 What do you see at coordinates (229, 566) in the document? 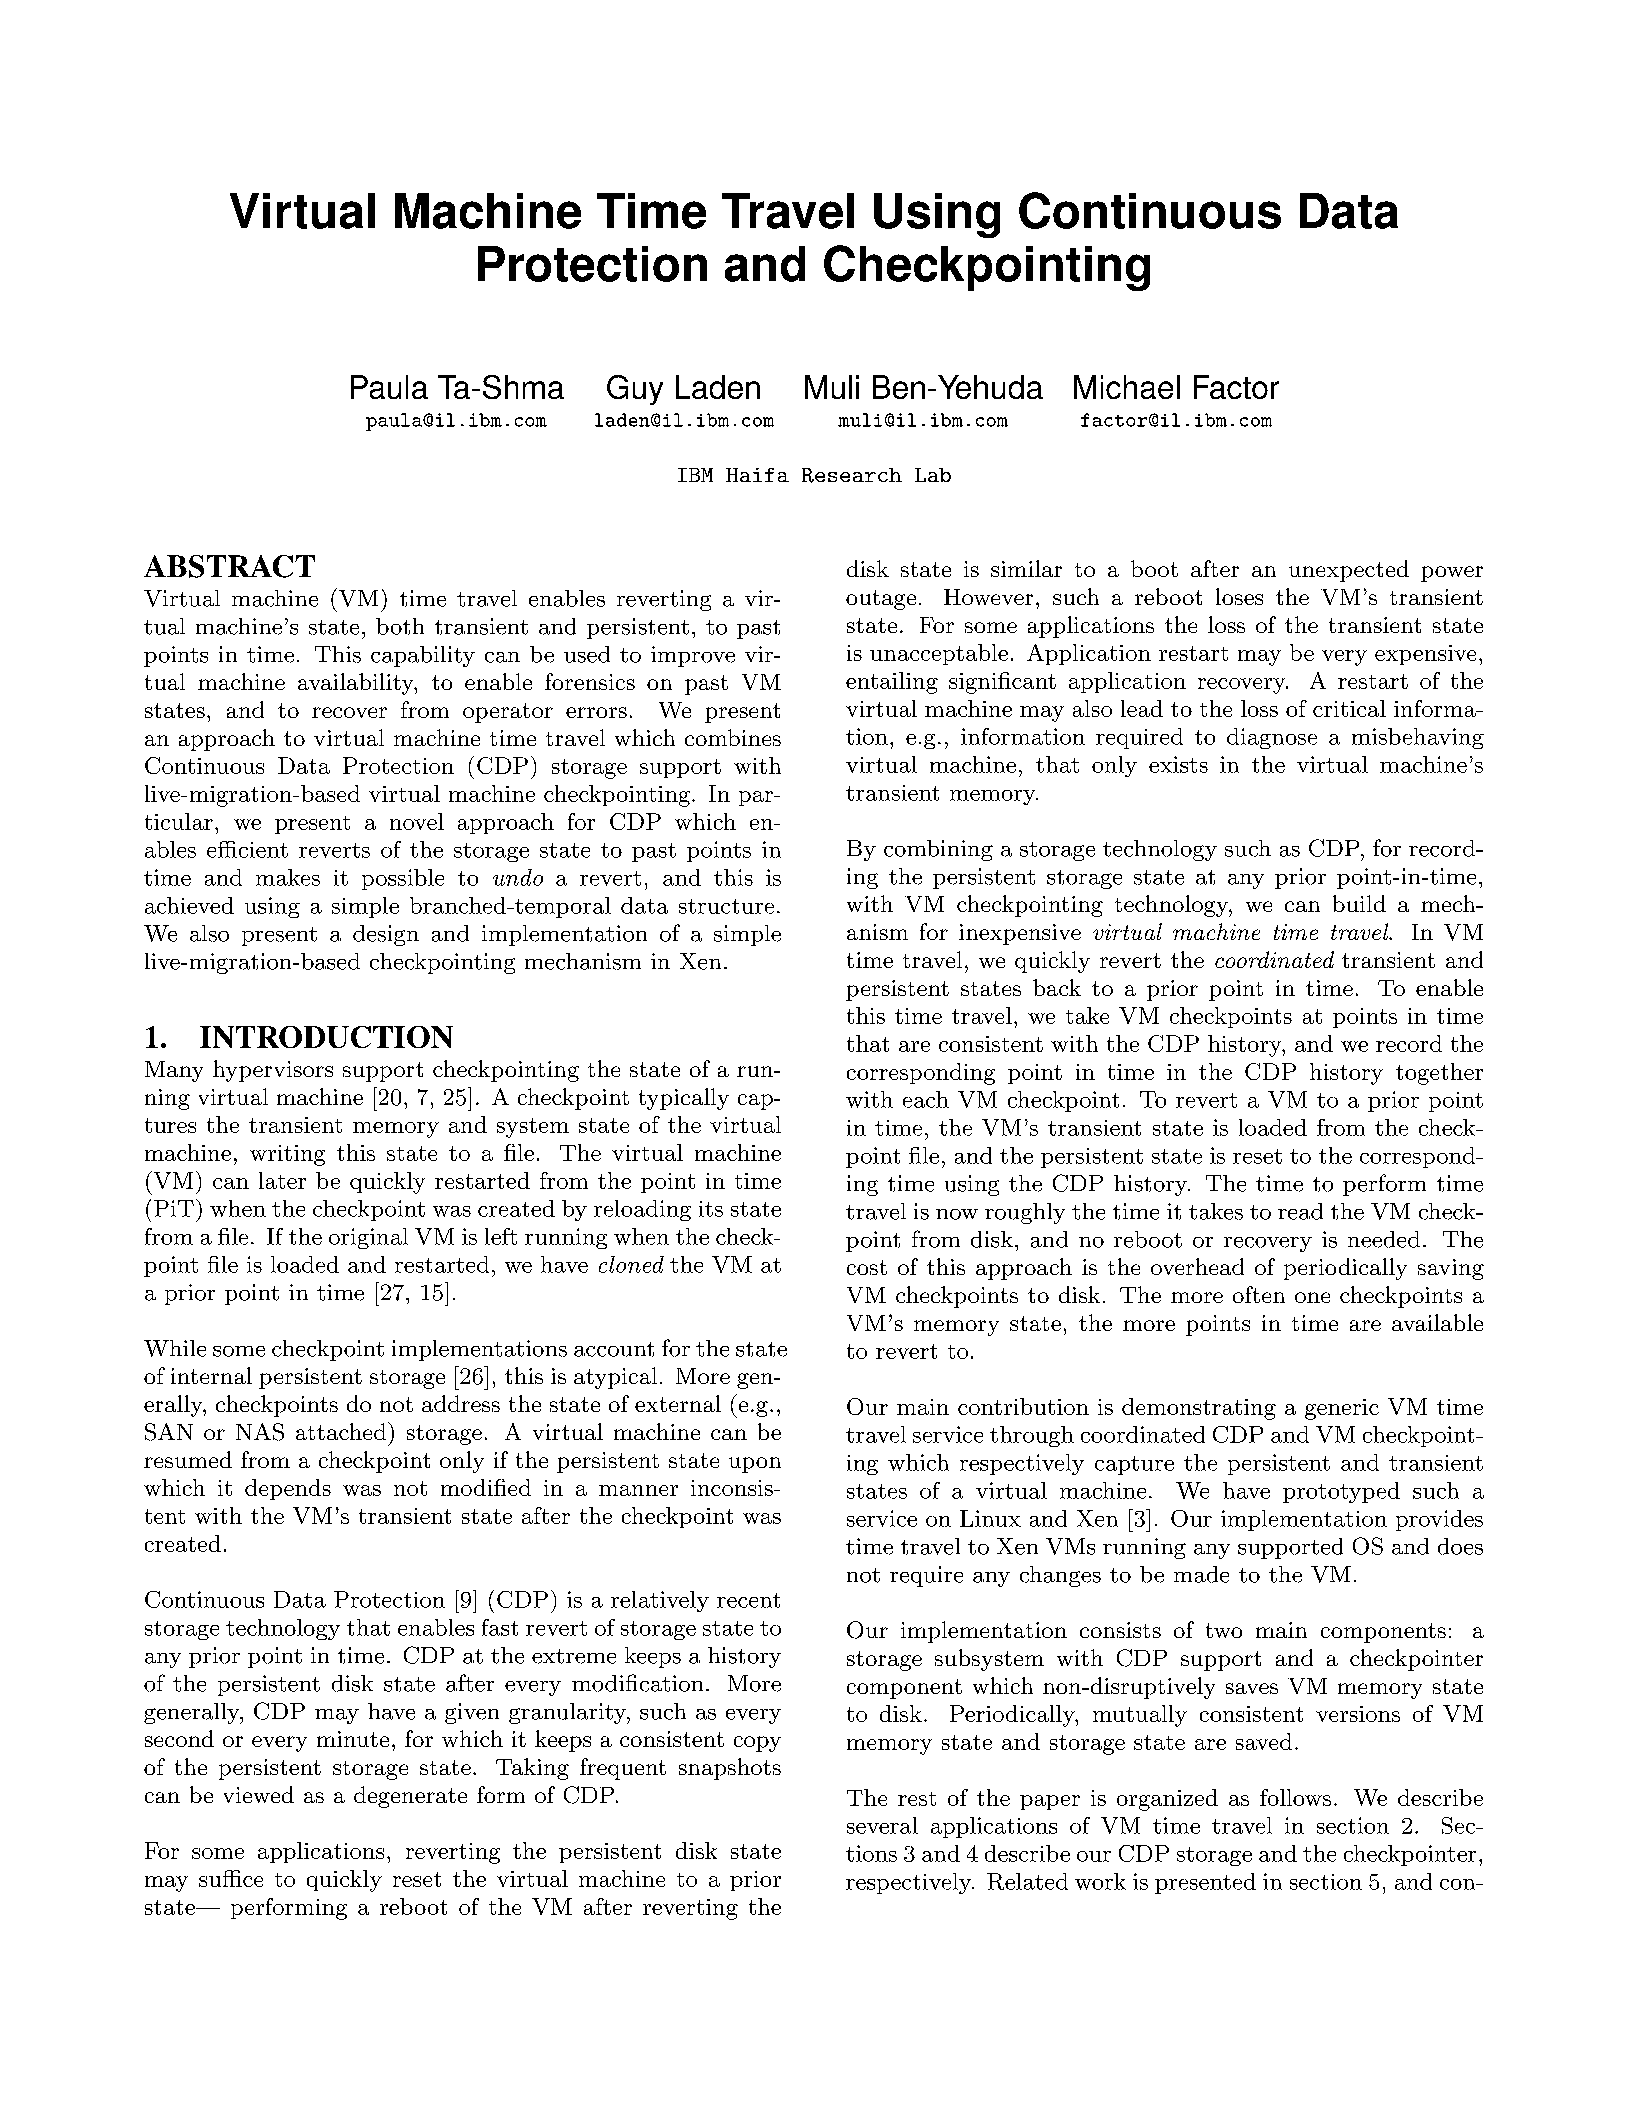
I see `ABSTRACT` at bounding box center [229, 566].
